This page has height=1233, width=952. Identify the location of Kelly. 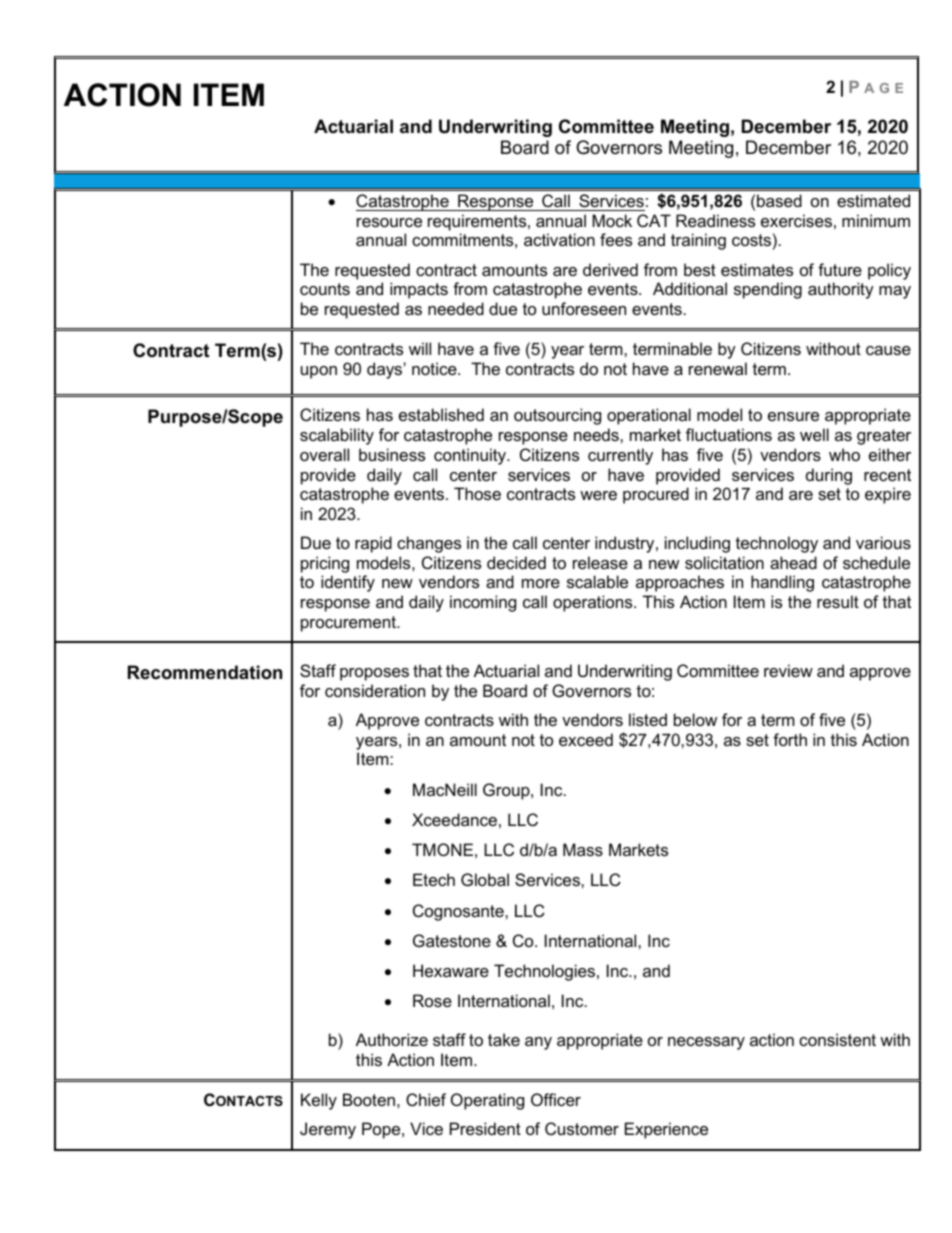
(319, 1101).
